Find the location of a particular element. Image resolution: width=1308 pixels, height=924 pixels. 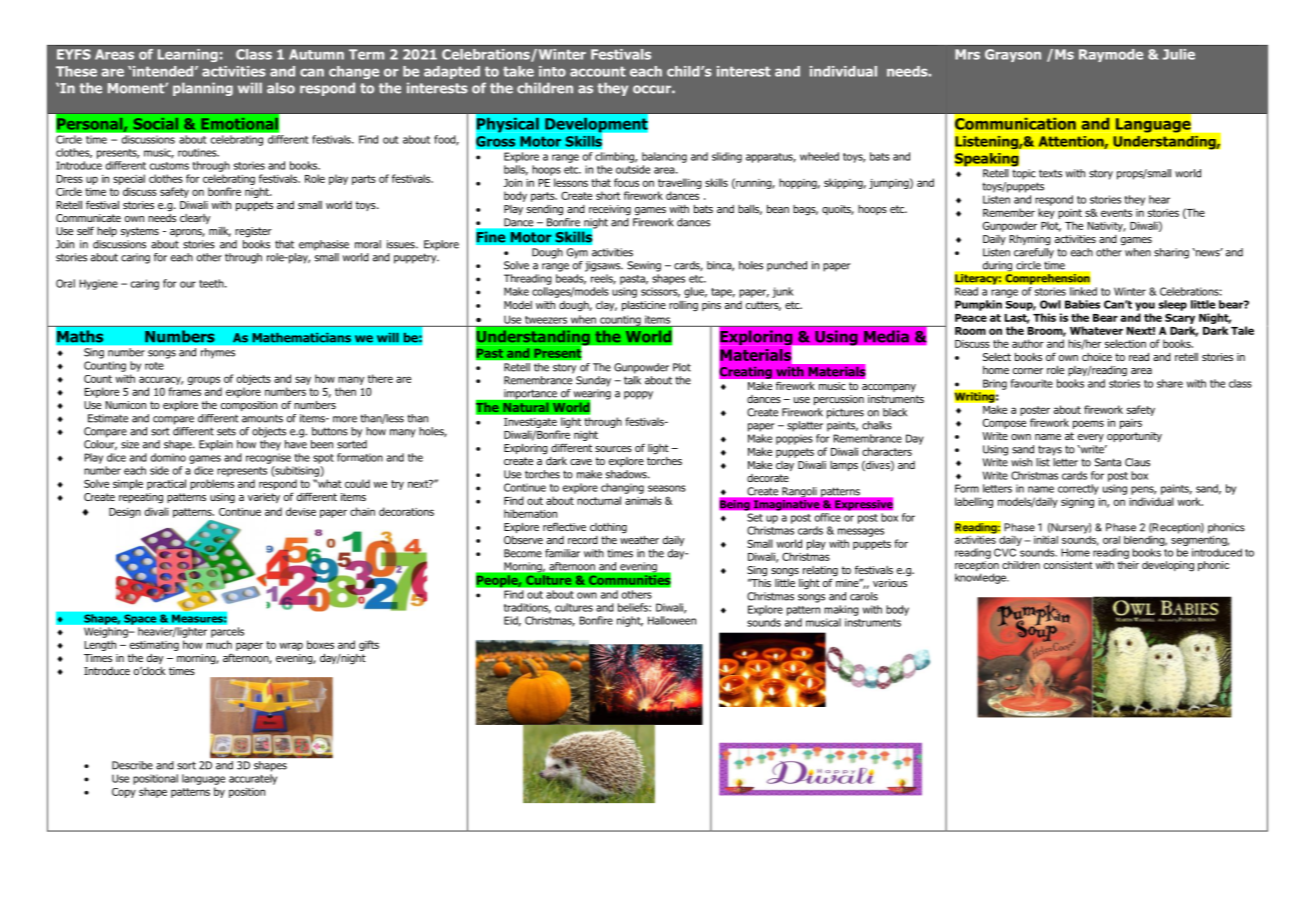

Julie is located at coordinates (1179, 54).
